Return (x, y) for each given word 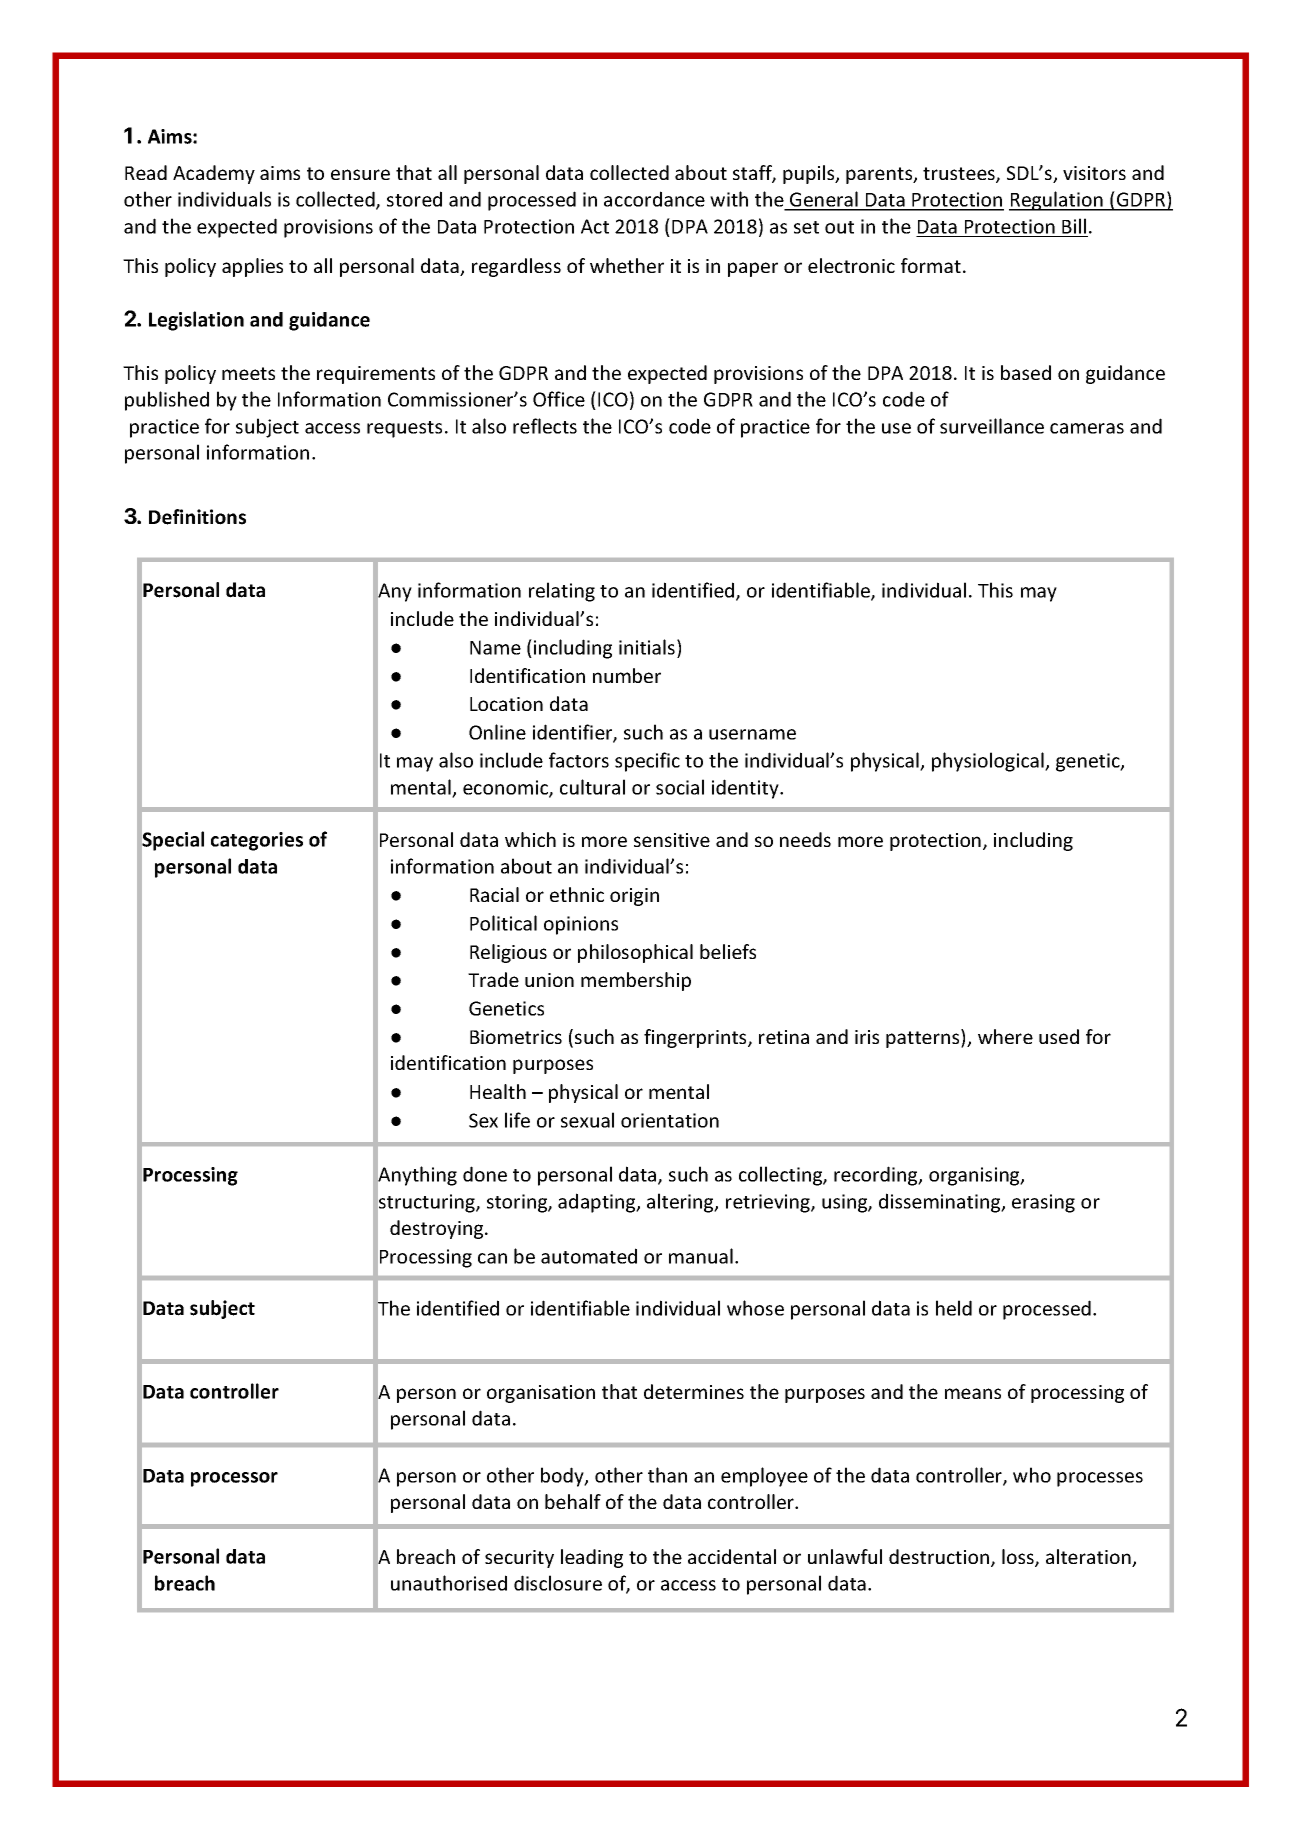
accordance (654, 199)
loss (1019, 1558)
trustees (960, 175)
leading (592, 1558)
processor (234, 1479)
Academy (214, 174)
